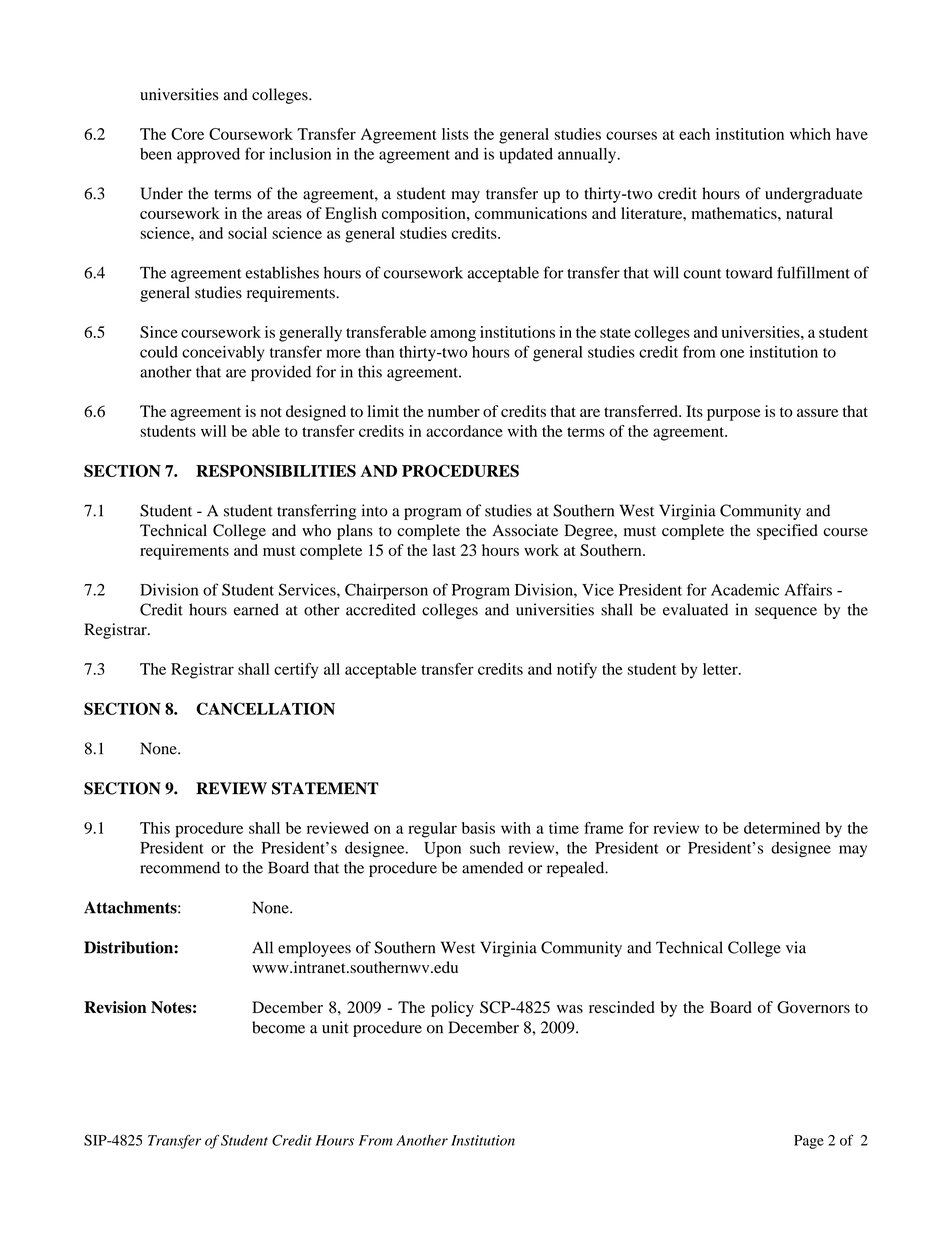  Describe the element at coordinates (276, 470) in the document. I see `RESPONSIBILITIES` at that location.
